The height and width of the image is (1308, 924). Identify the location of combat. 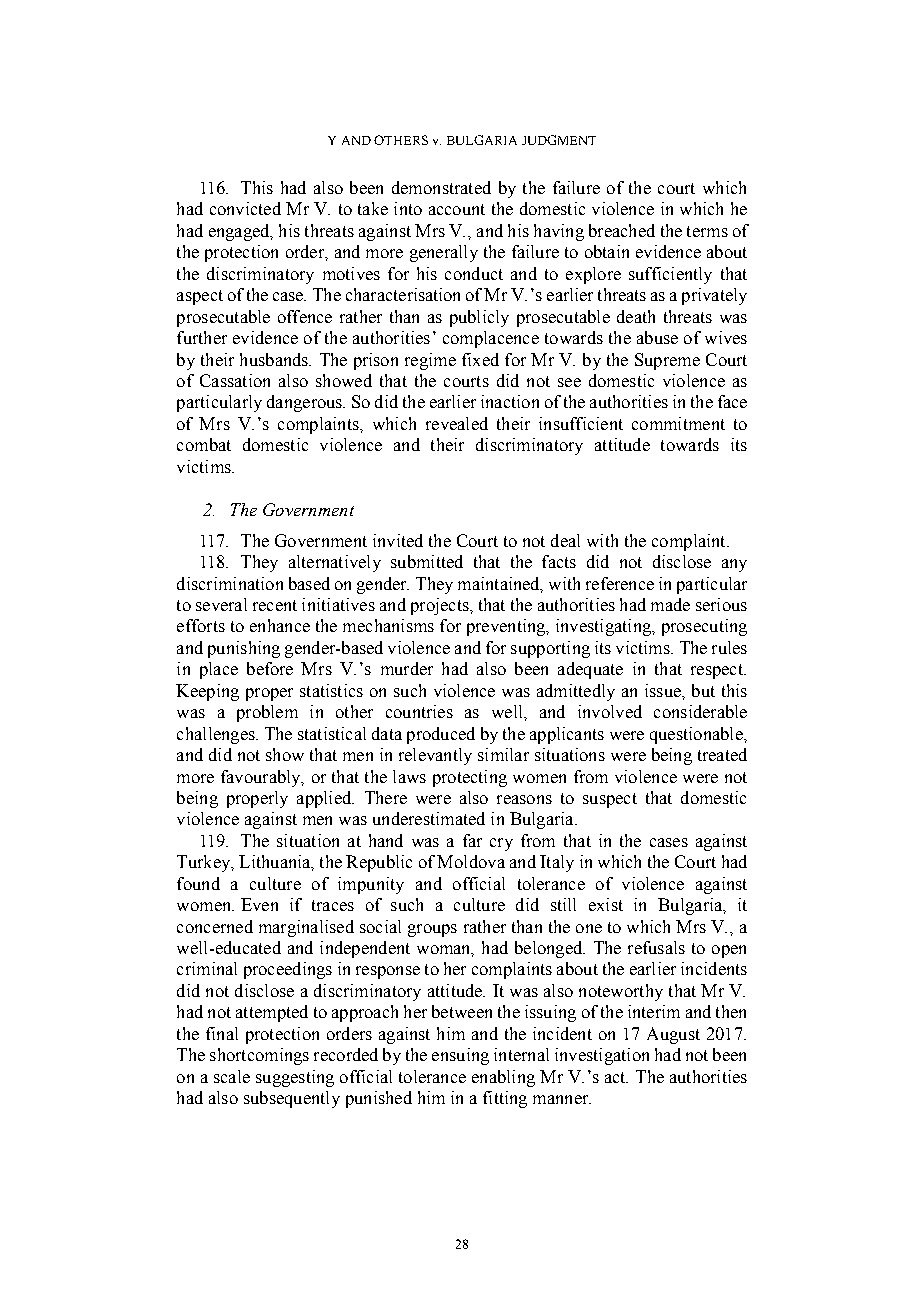
(204, 444).
